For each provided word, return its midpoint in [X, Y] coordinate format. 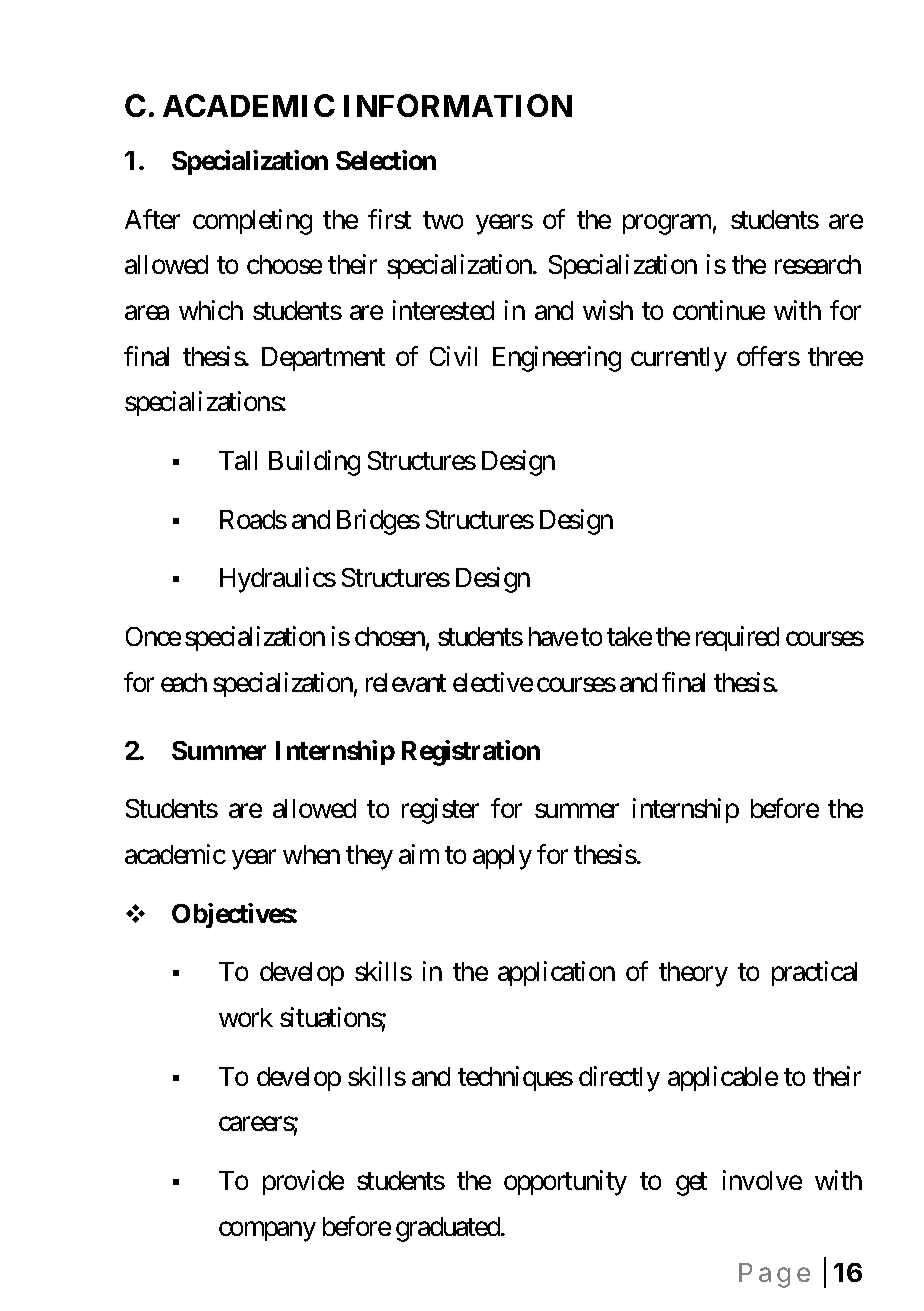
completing [252, 222]
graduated [449, 1229]
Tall [238, 460]
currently [679, 359]
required [737, 638]
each [184, 682]
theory [693, 974]
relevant [406, 682]
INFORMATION [458, 105]
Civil [453, 356]
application [556, 973]
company [267, 1232]
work [246, 1017]
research [818, 264]
